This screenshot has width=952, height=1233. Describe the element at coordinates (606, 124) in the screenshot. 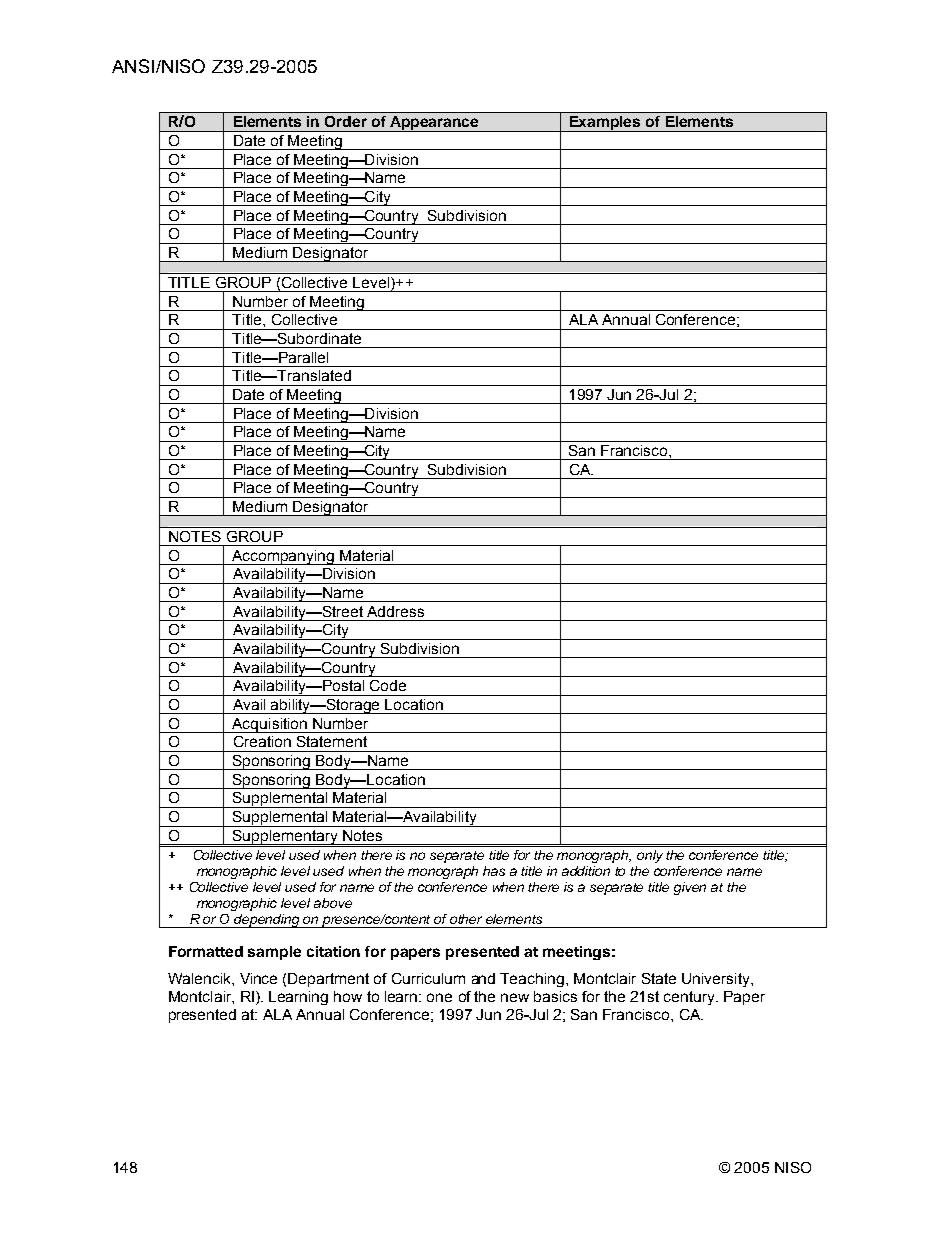

I see `Examples` at that location.
